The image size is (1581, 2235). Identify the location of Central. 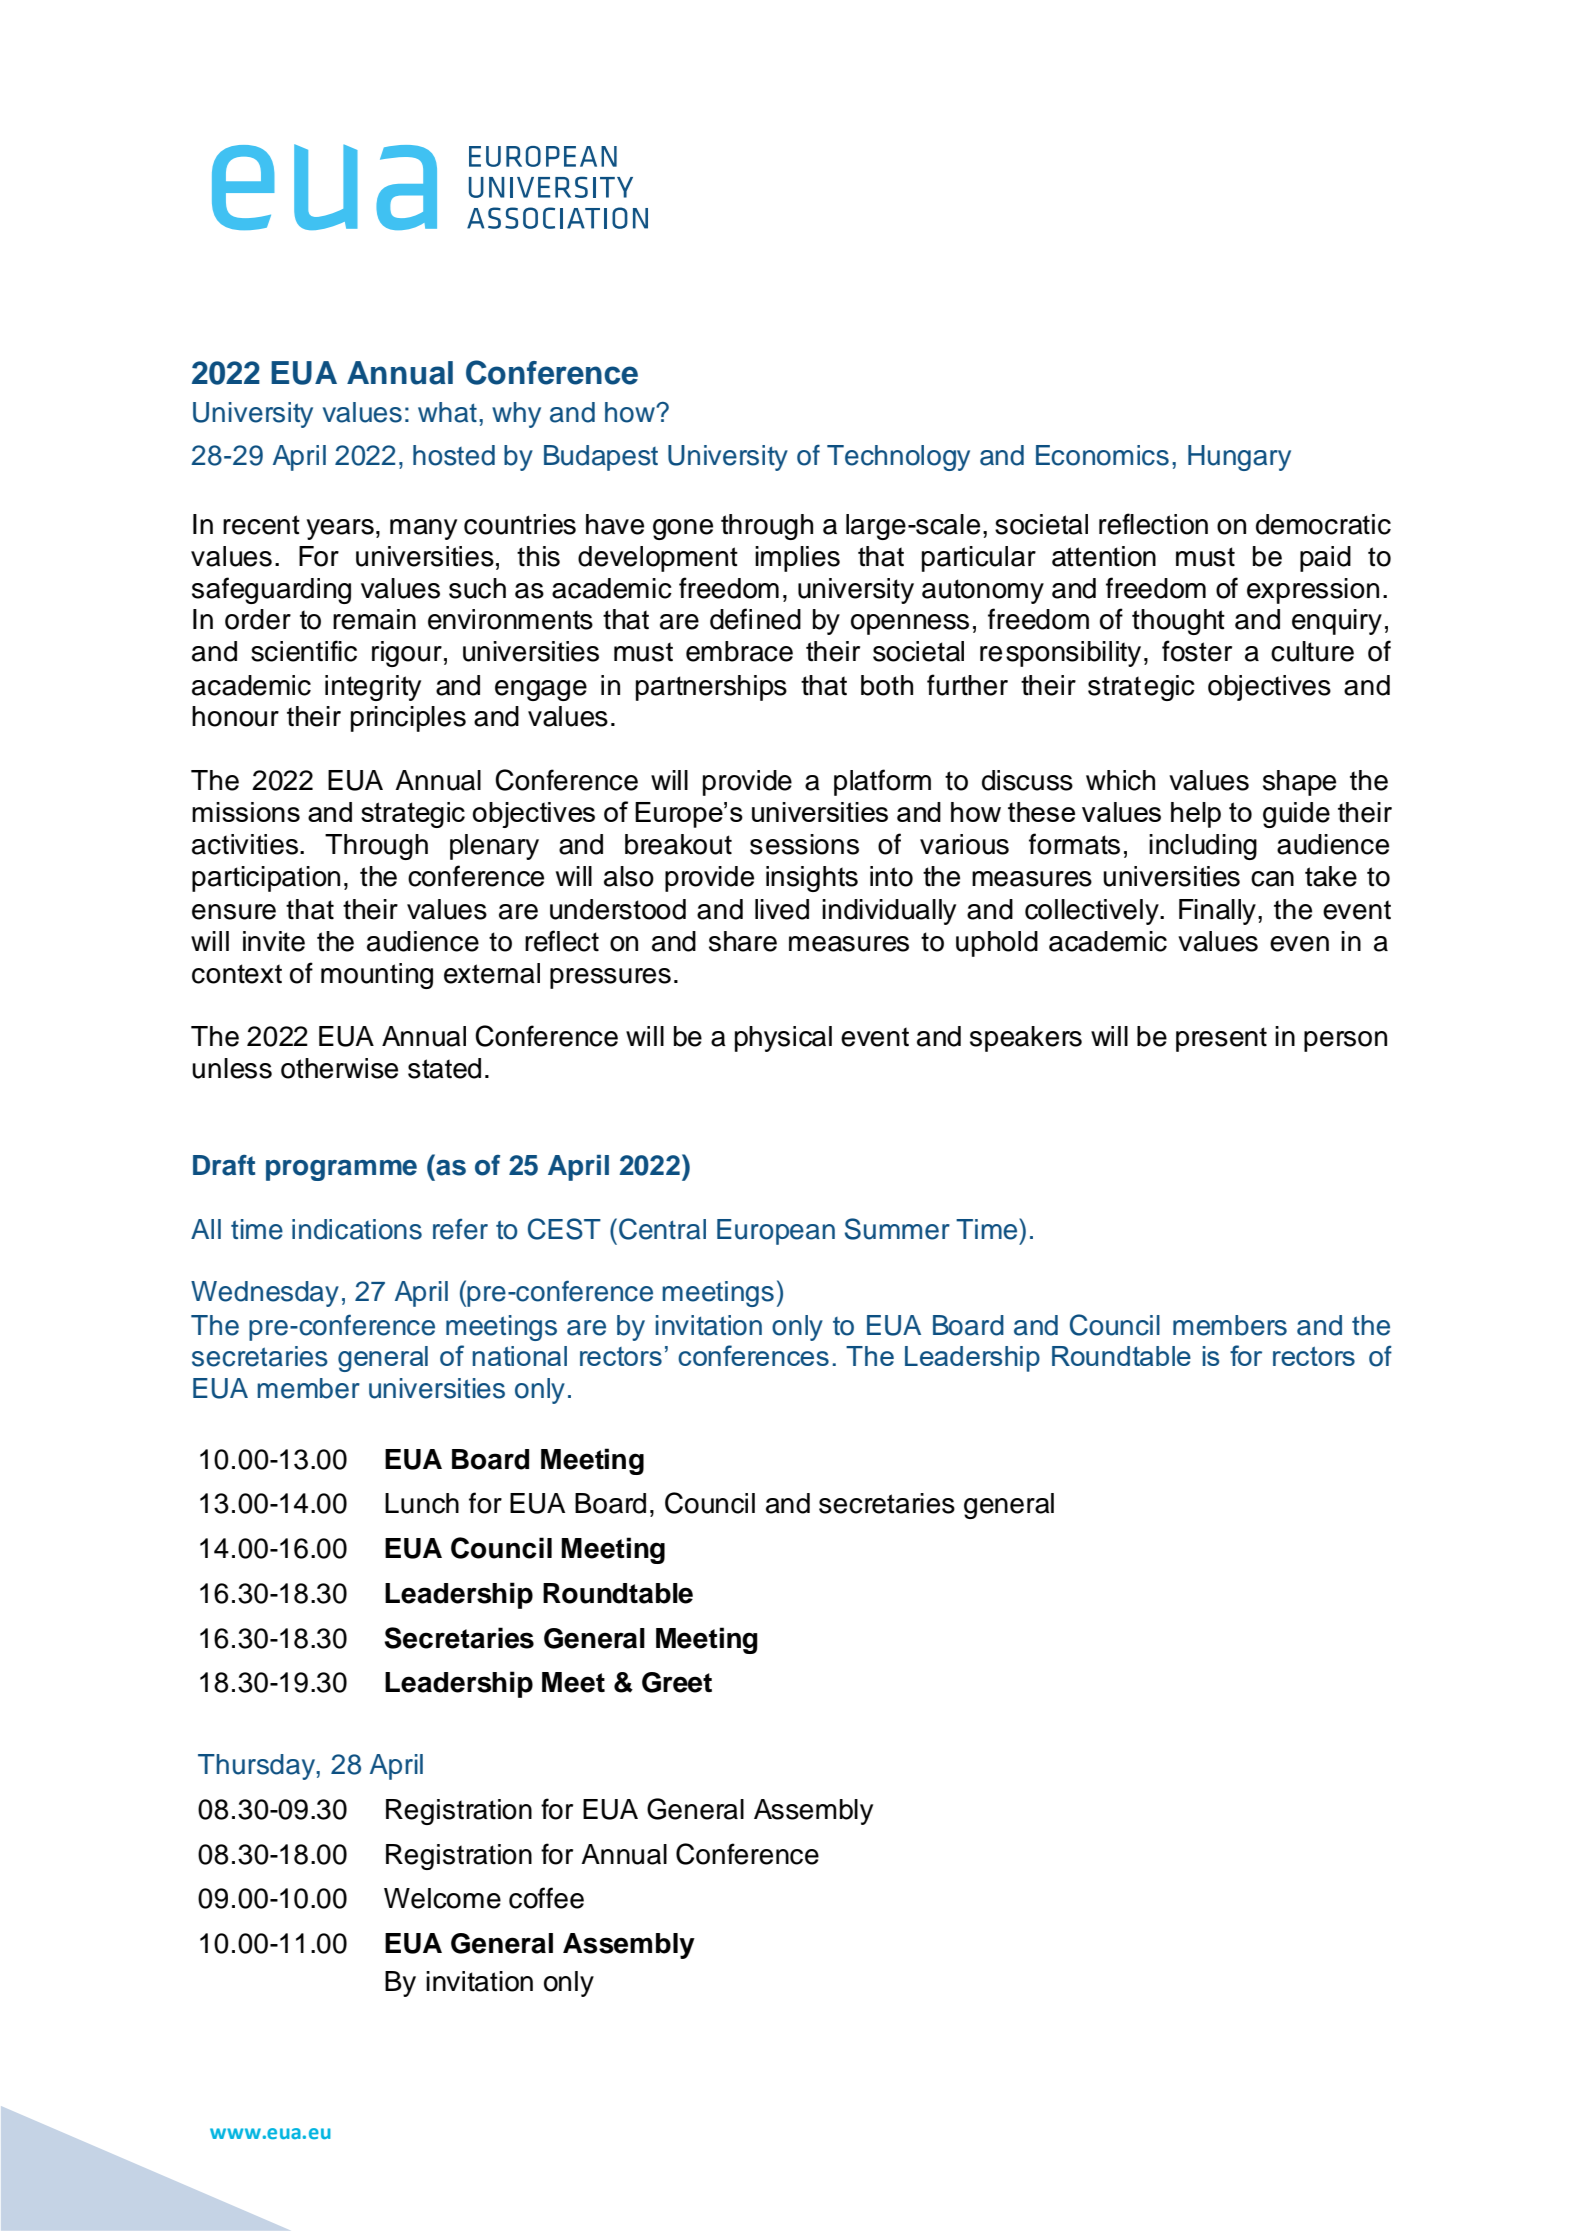
(662, 1229).
